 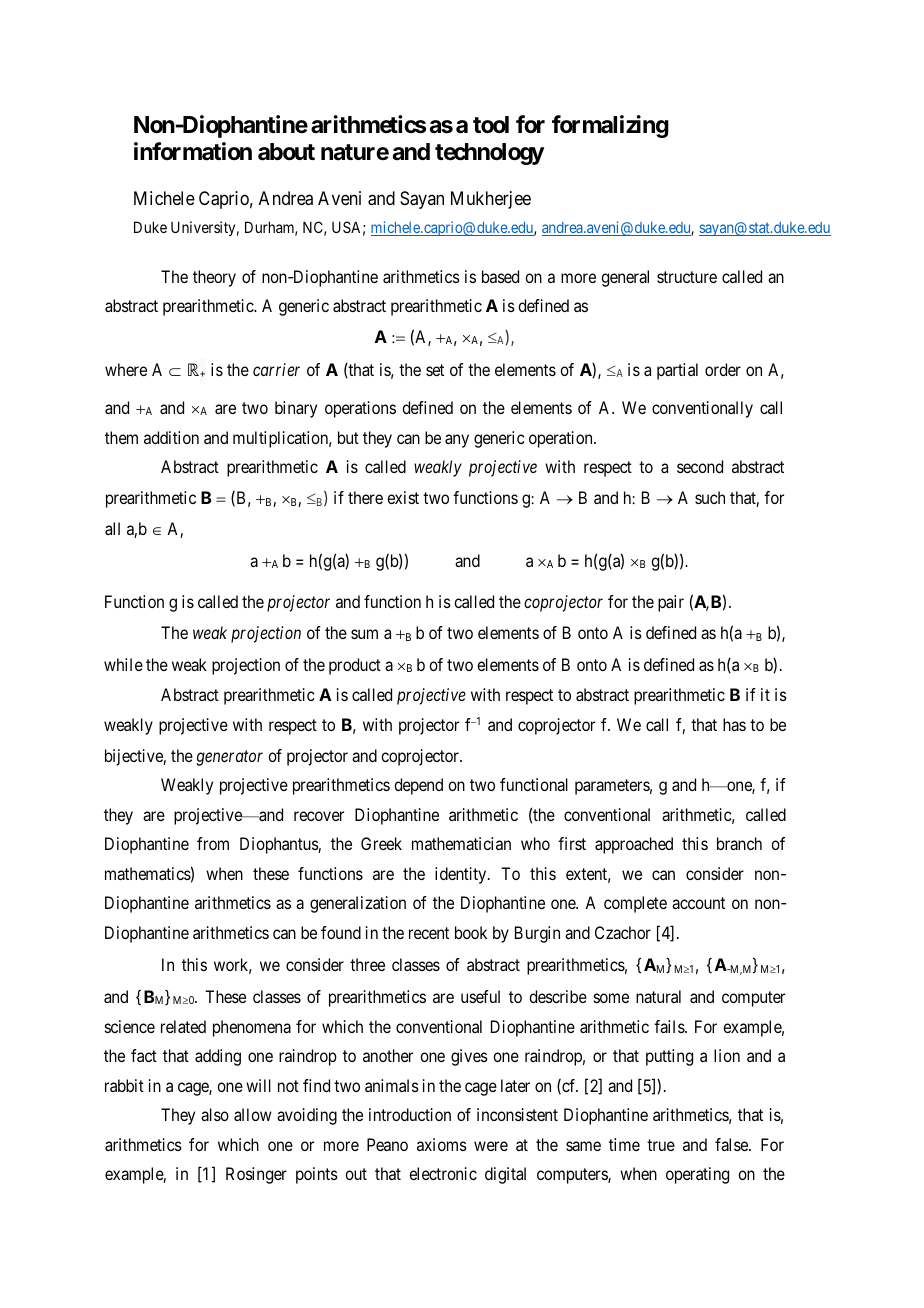 What do you see at coordinates (171, 437) in the page?
I see `addition` at bounding box center [171, 437].
